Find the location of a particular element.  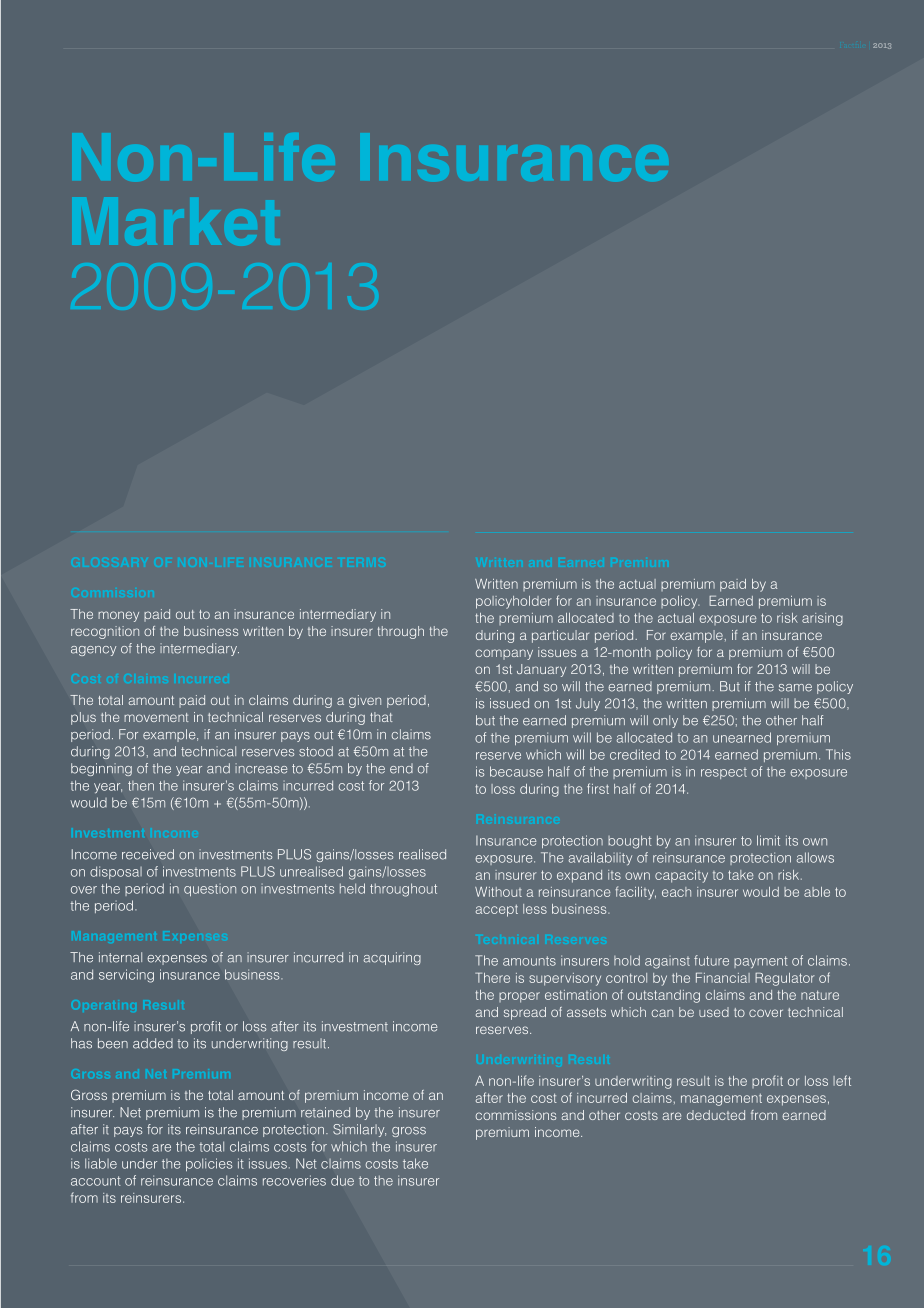

each is located at coordinates (676, 892).
